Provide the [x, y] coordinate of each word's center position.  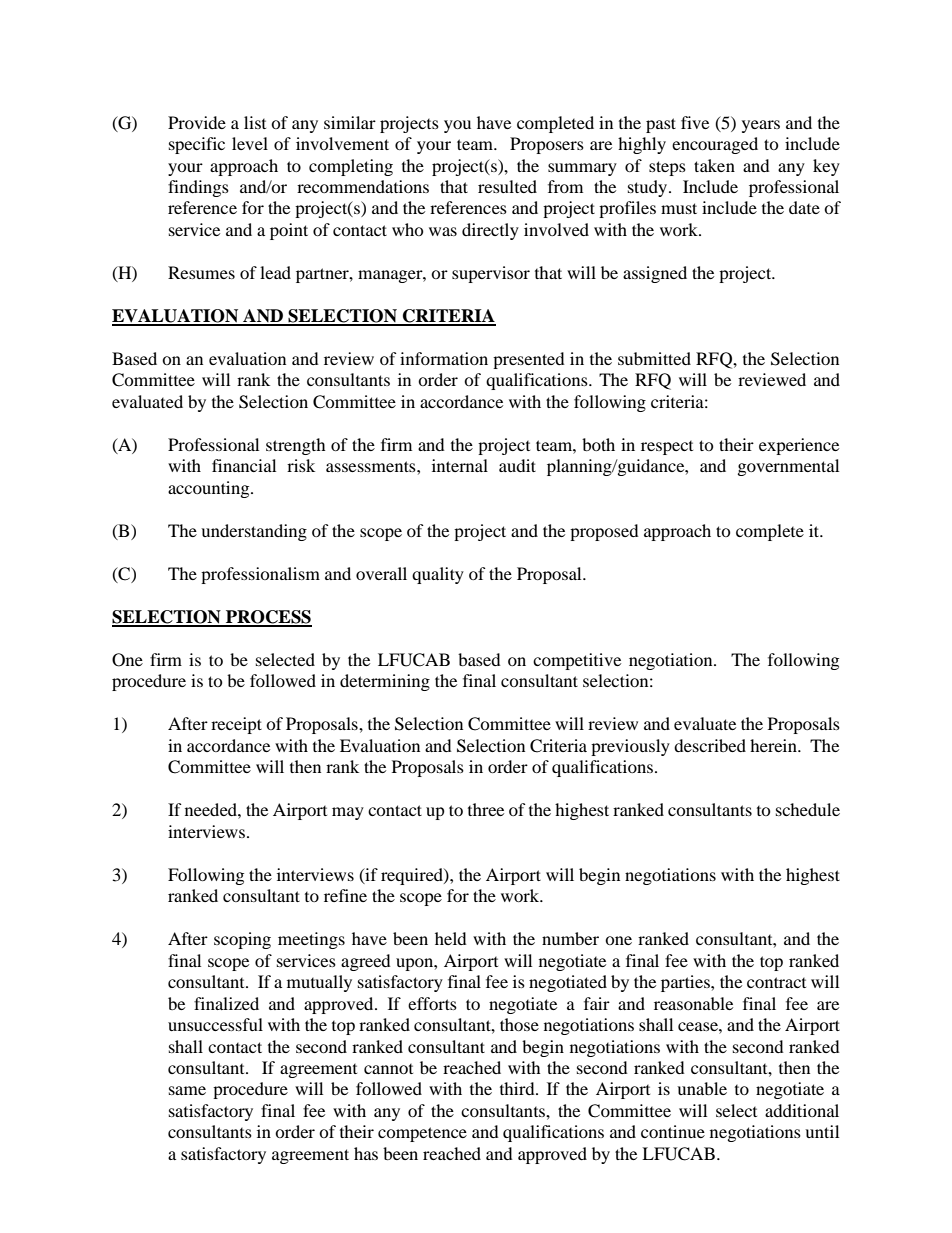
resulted [507, 186]
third [518, 1088]
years [761, 126]
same [187, 1090]
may [348, 813]
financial [244, 465]
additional [802, 1110]
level [250, 143]
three [486, 809]
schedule [808, 809]
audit [517, 465]
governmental [788, 467]
